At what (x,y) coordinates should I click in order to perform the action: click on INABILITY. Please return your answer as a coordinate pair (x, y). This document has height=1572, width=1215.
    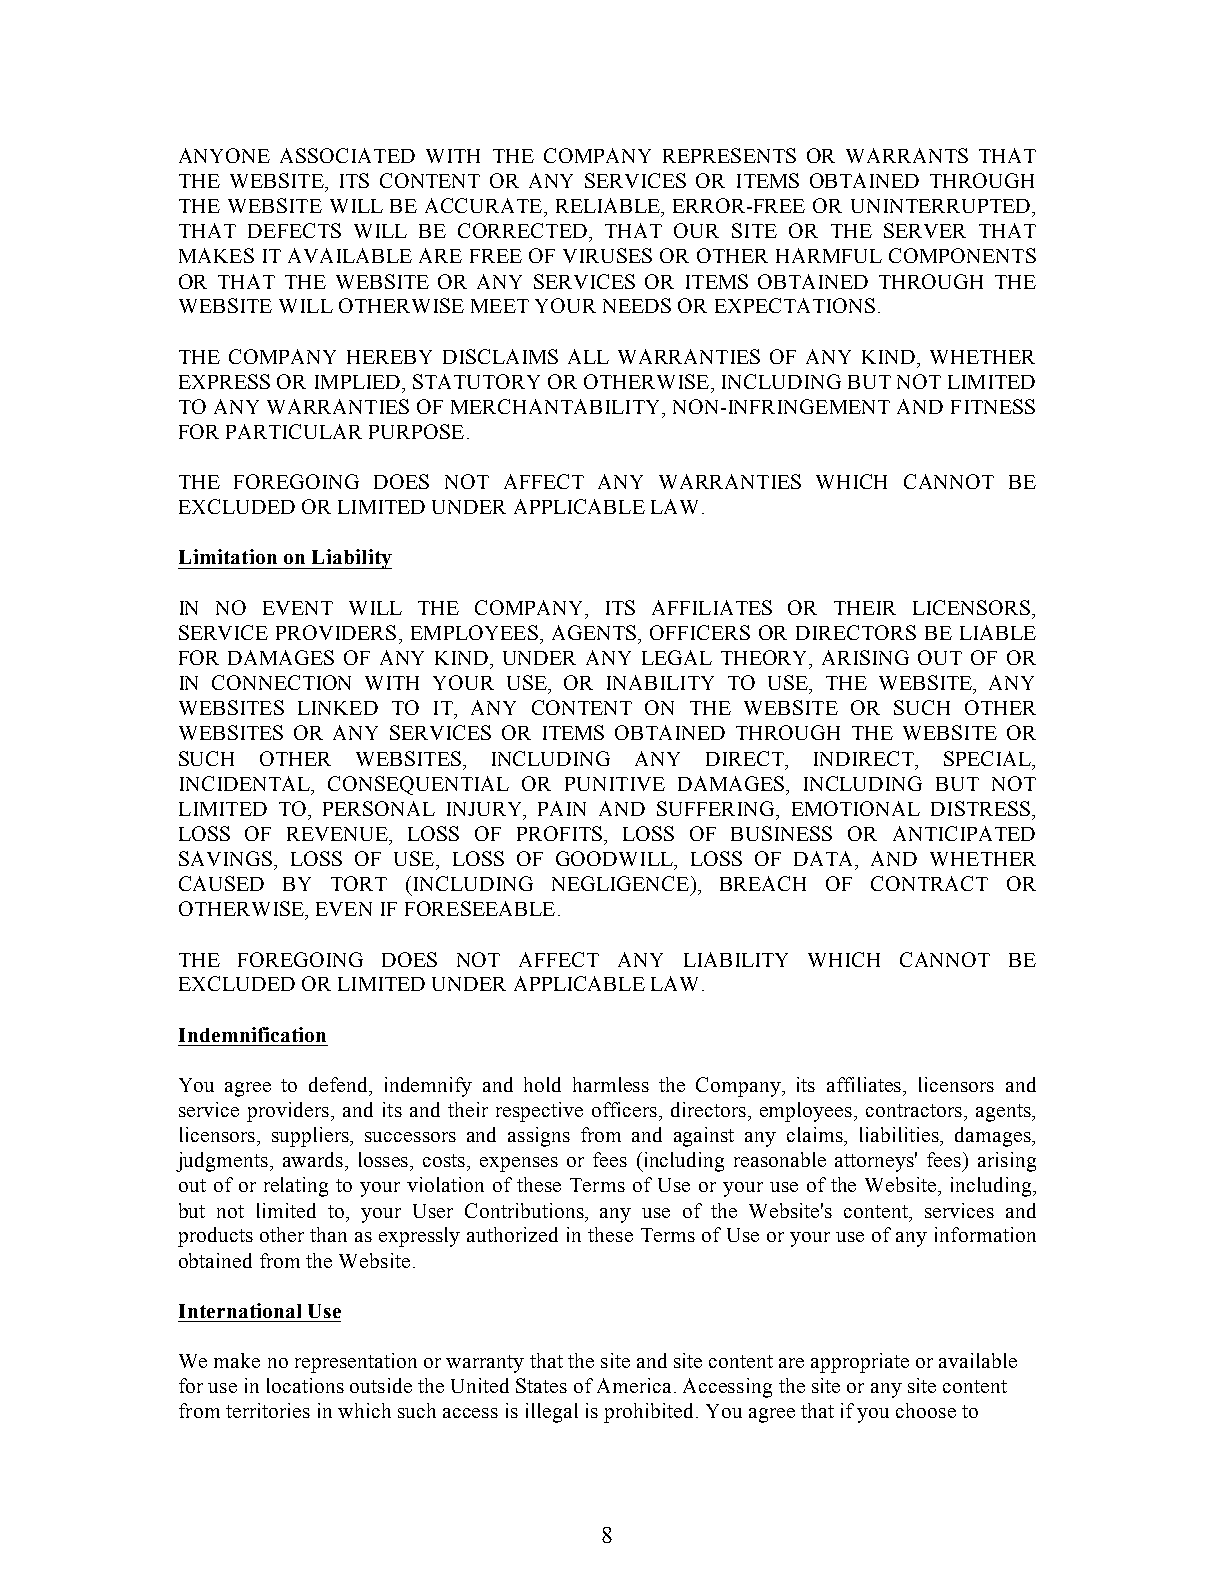
    Looking at the image, I should click on (660, 682).
